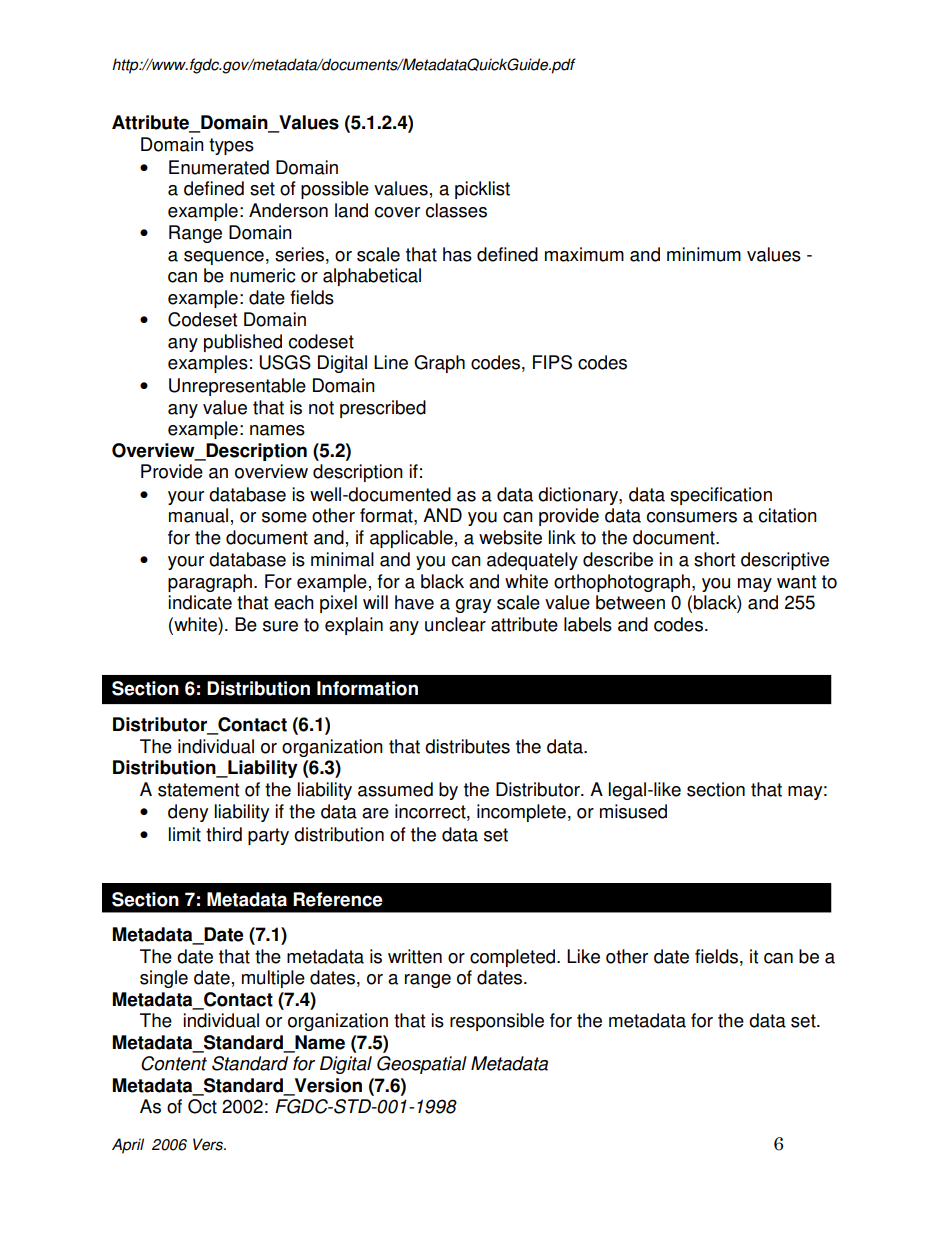  Describe the element at coordinates (200, 602) in the screenshot. I see `indicate` at that location.
